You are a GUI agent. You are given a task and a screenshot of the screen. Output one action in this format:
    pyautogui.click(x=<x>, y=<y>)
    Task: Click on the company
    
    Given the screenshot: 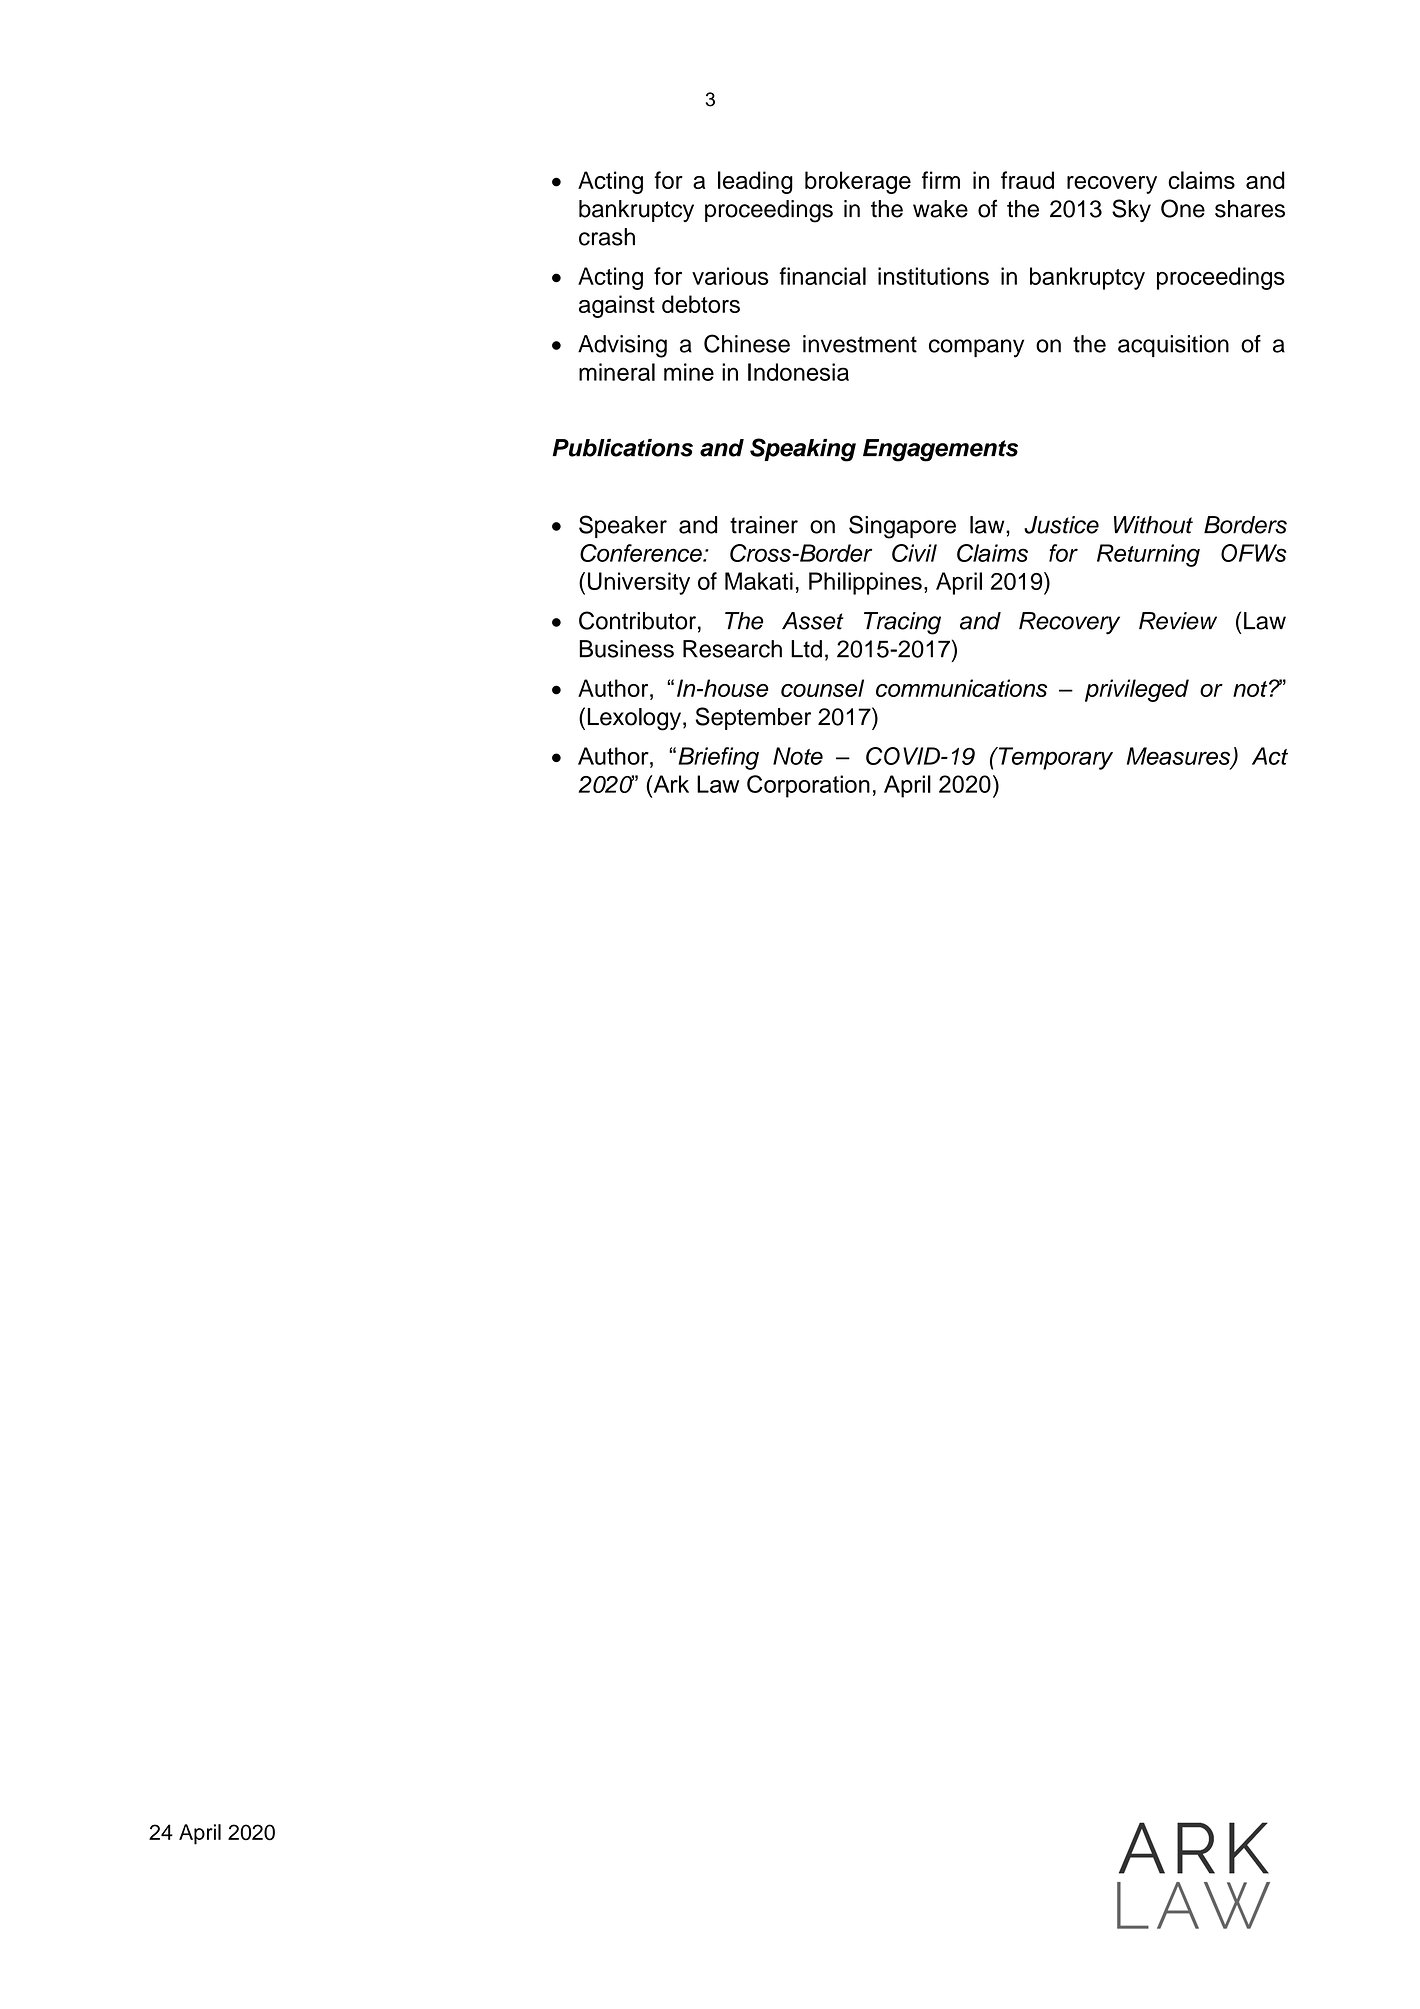 What is the action you would take?
    pyautogui.click(x=976, y=348)
